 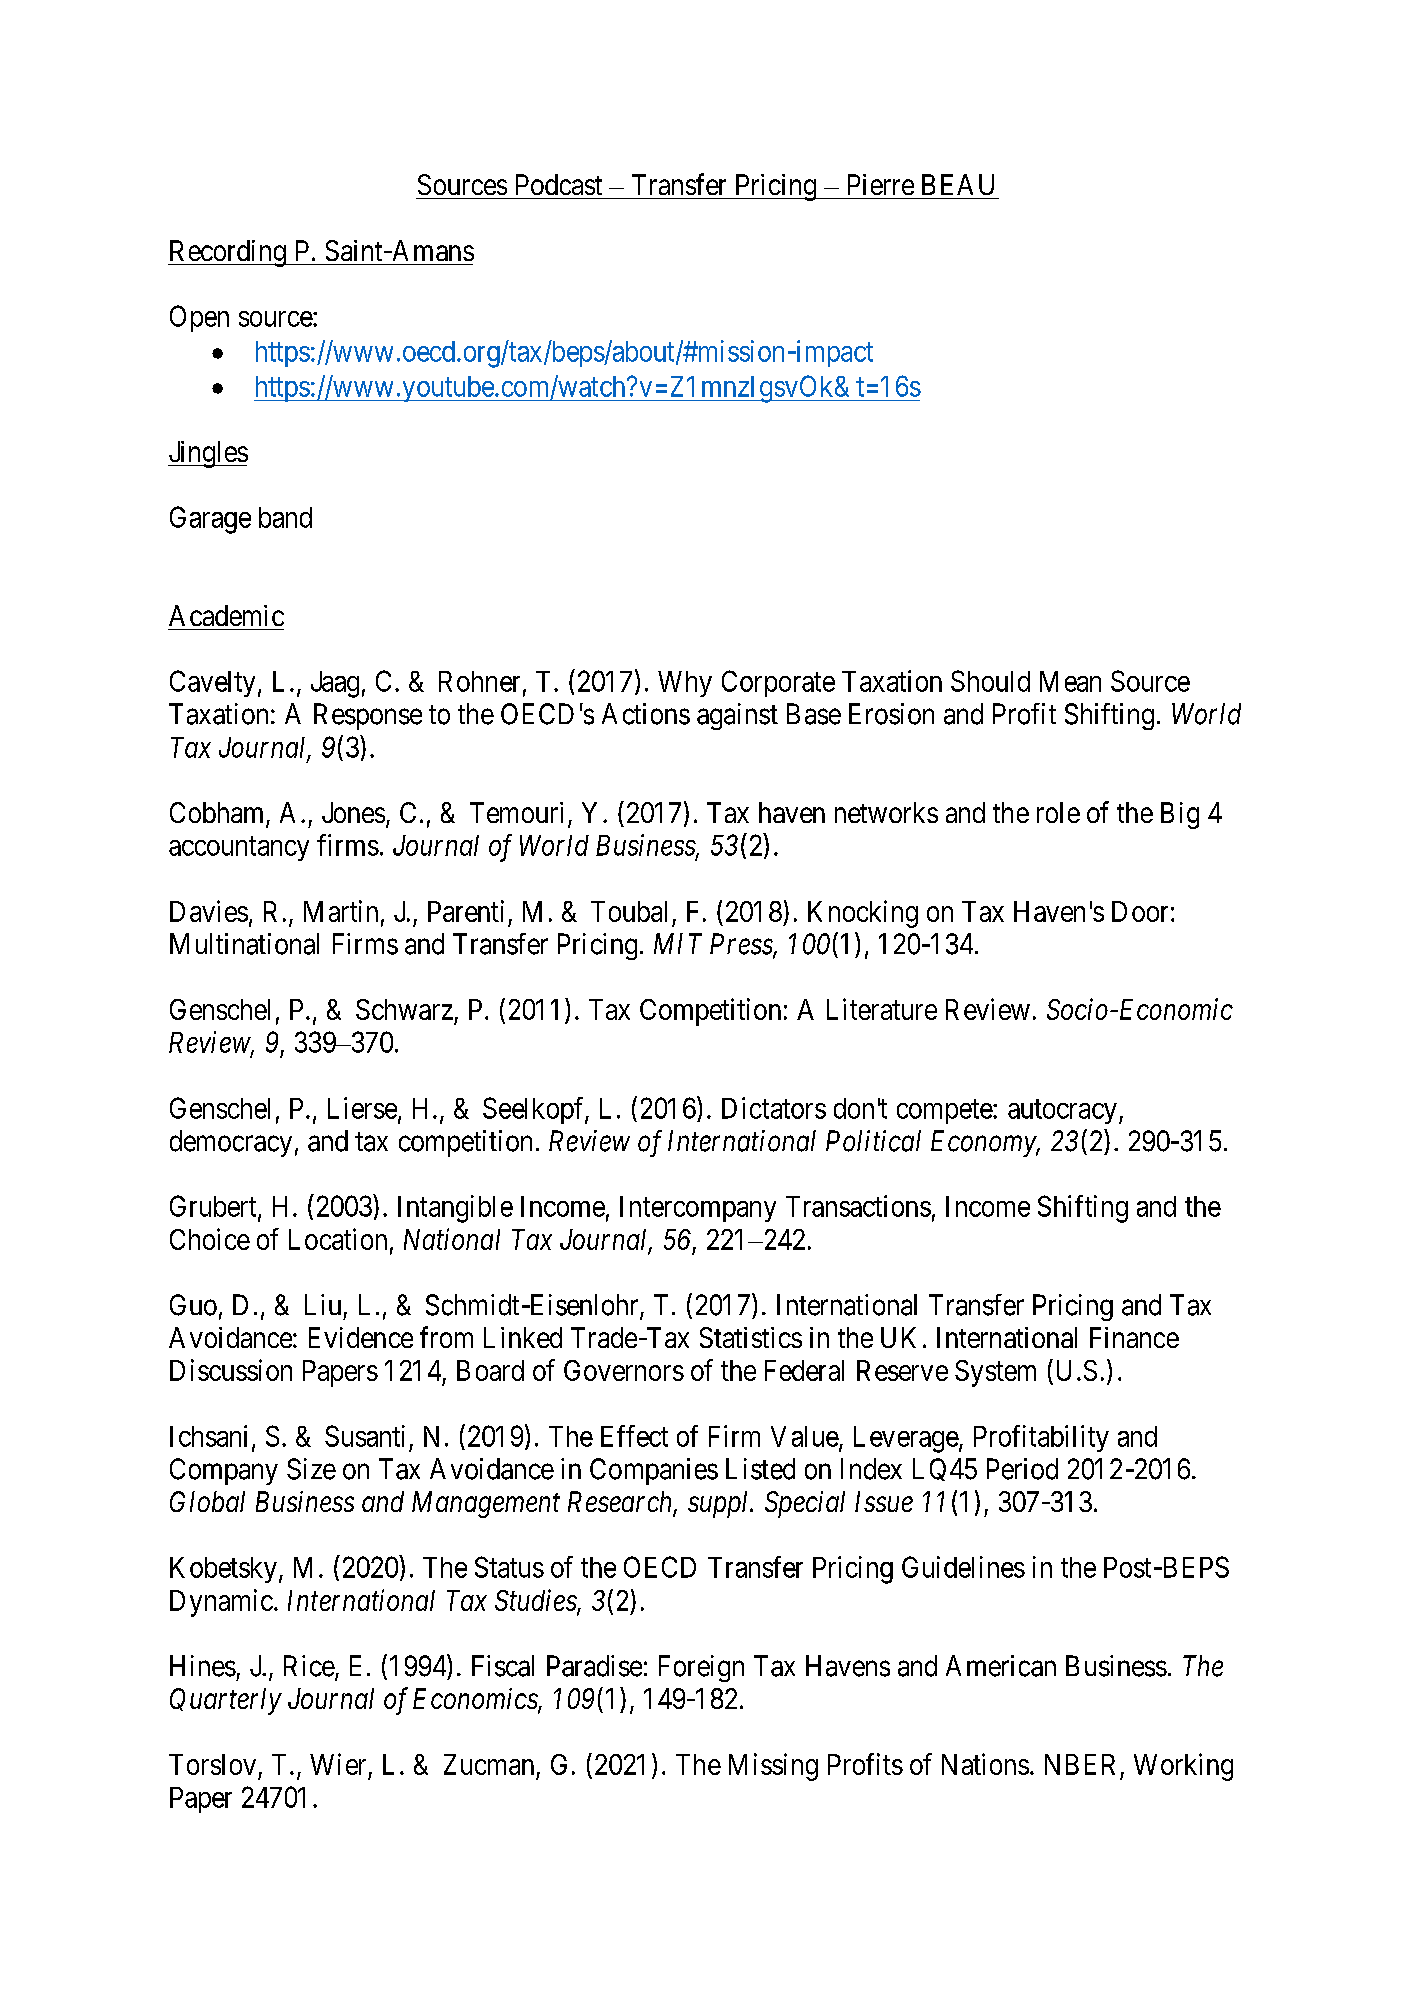 I want to click on Podcast, so click(x=559, y=184).
